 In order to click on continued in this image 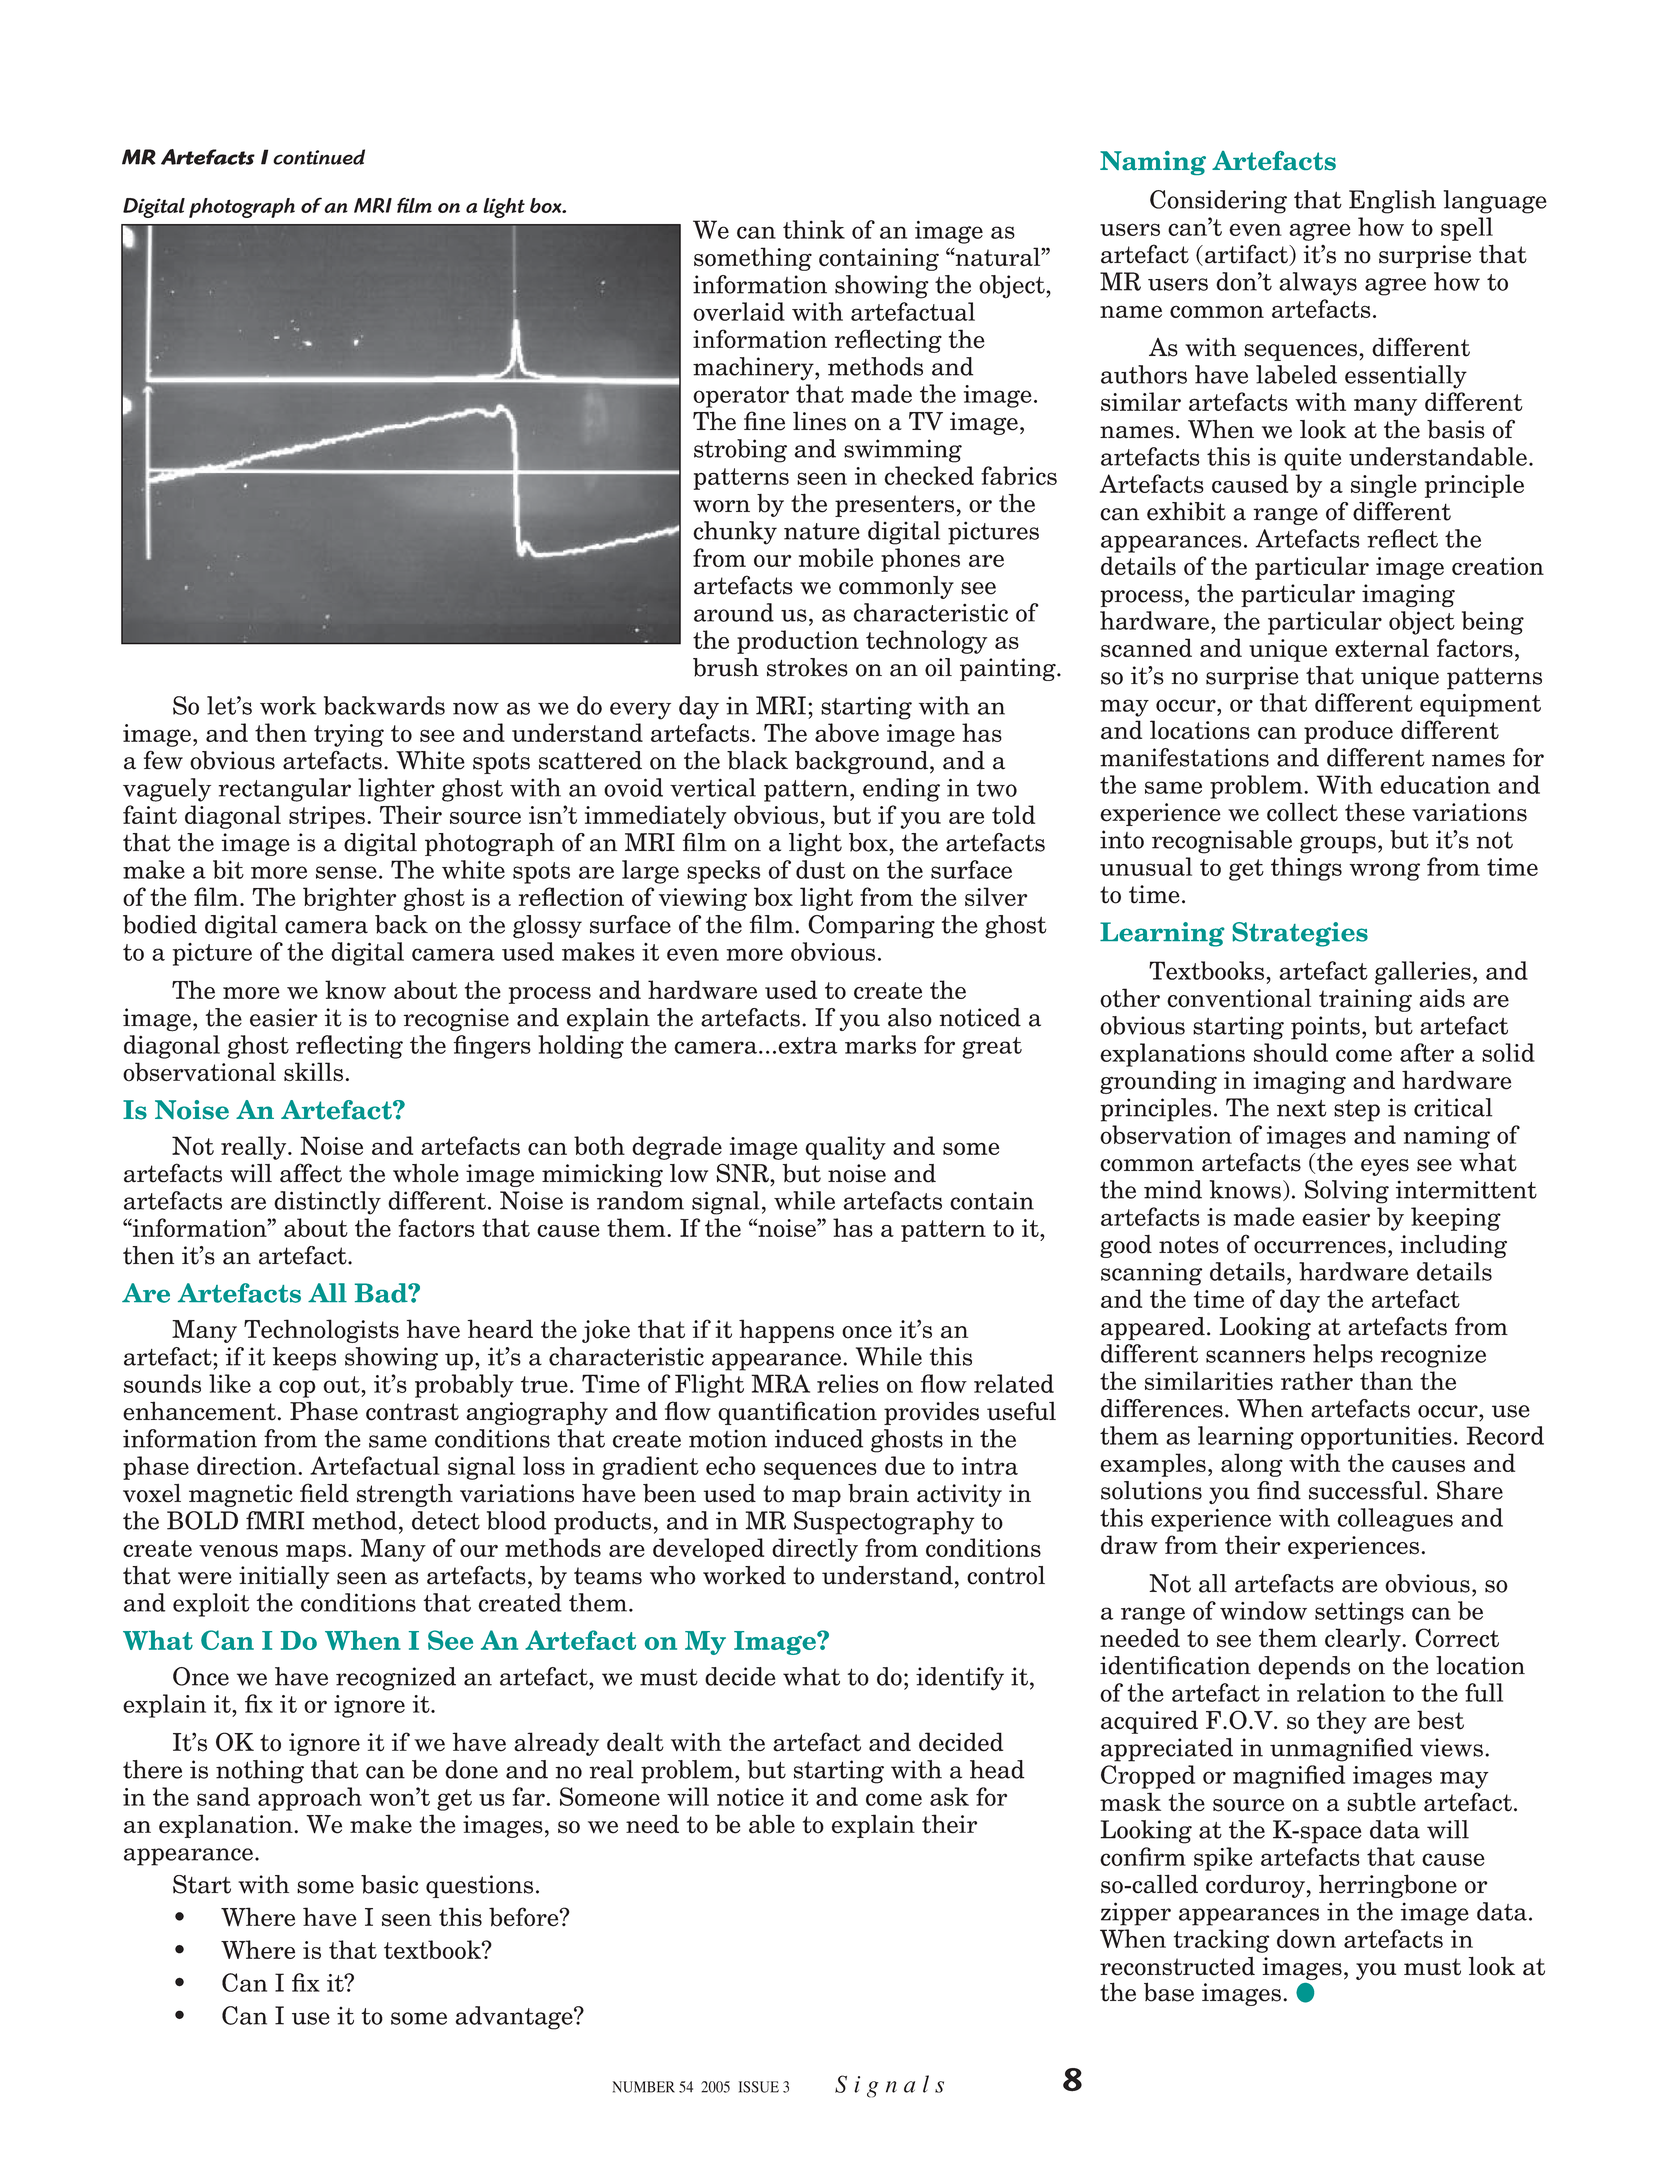, I will do `click(319, 157)`.
